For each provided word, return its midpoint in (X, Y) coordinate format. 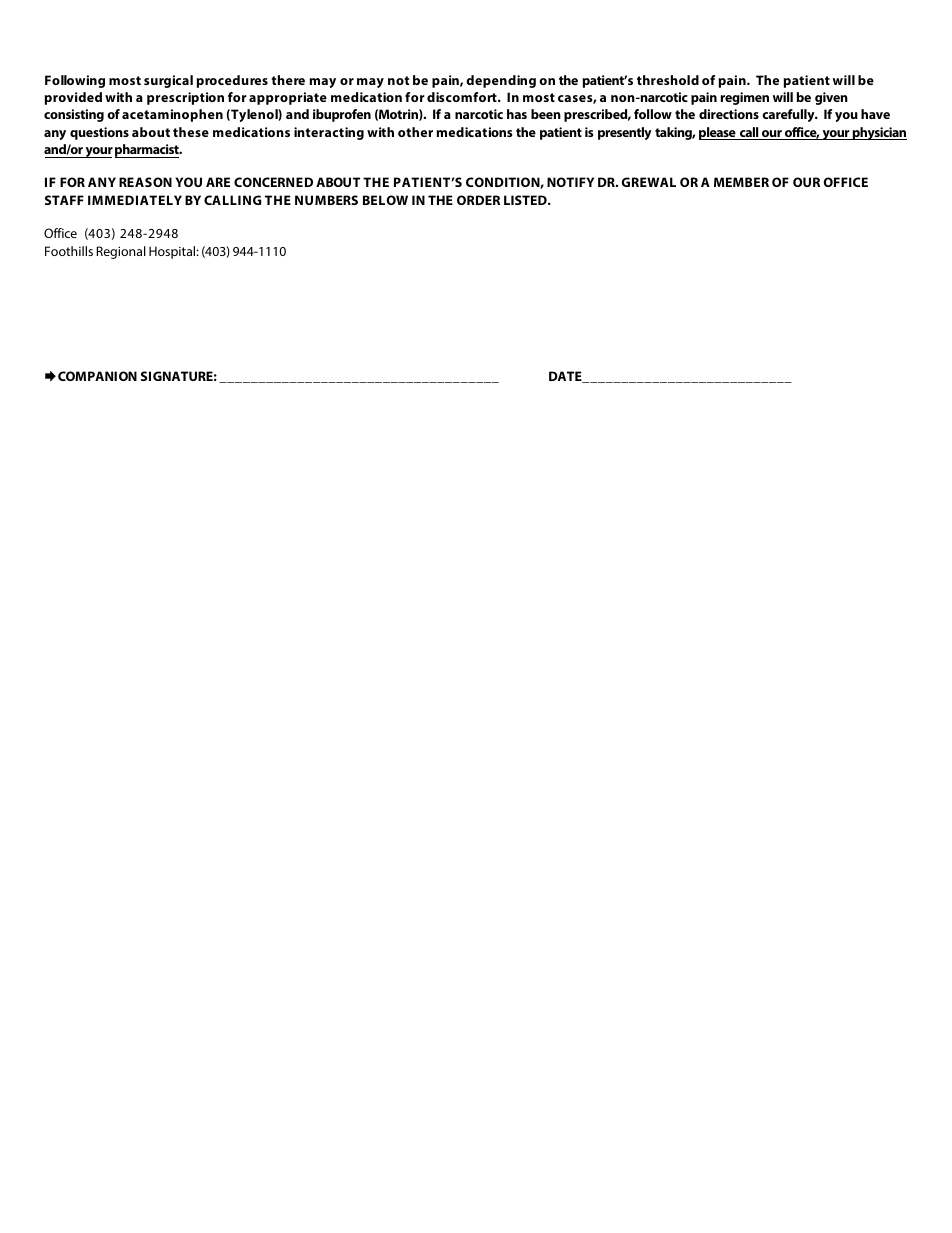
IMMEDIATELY (135, 200)
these (191, 132)
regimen (745, 98)
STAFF (64, 200)
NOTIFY (570, 182)
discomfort (463, 97)
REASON (145, 182)
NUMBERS (326, 200)
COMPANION (97, 376)
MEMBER (741, 182)
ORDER (478, 200)
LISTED (526, 200)
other (415, 132)
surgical (168, 81)
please (718, 133)
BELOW (385, 200)
